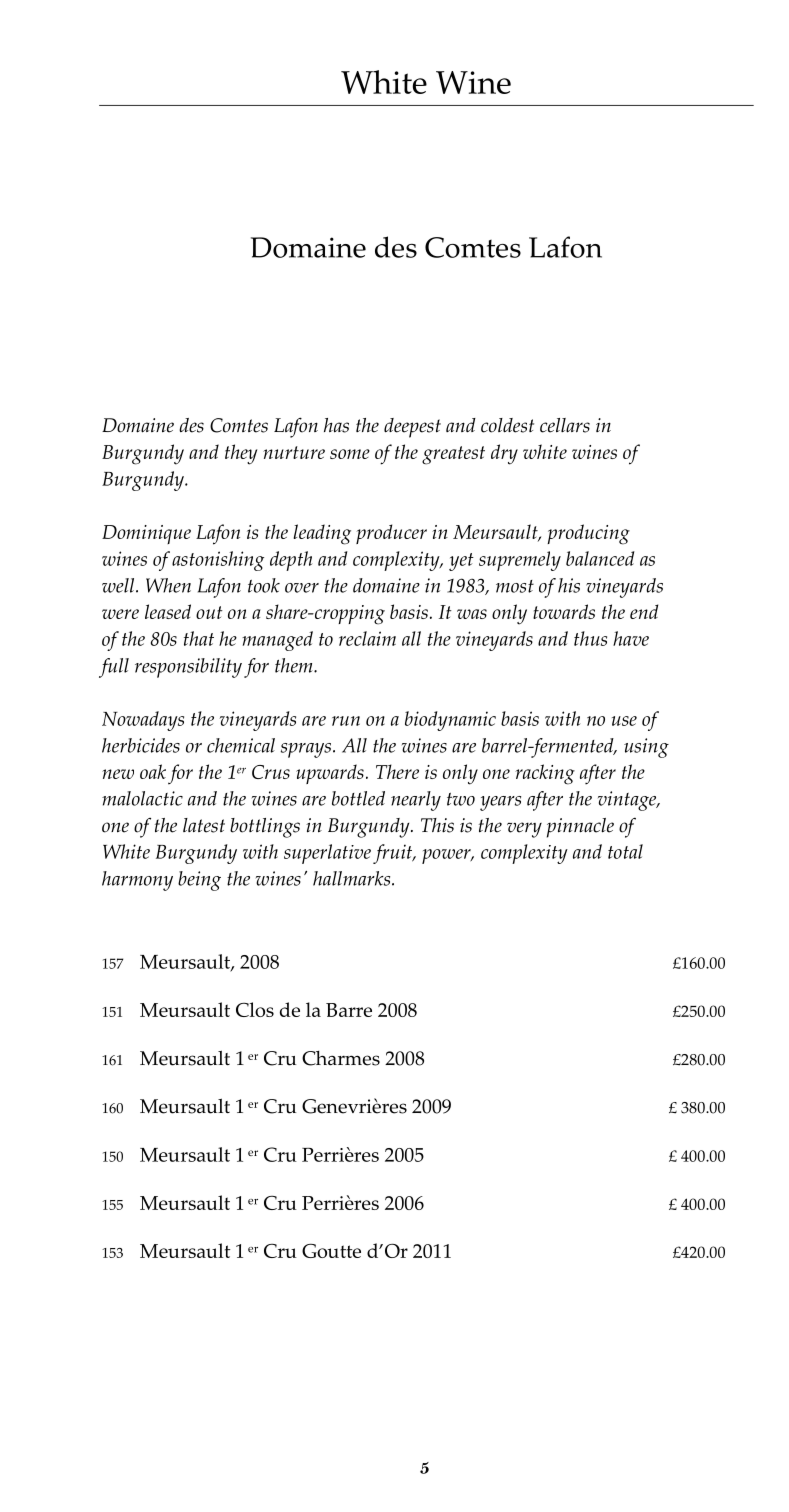 The image size is (789, 1512). What do you see at coordinates (350, 454) in the screenshot?
I see `some` at bounding box center [350, 454].
